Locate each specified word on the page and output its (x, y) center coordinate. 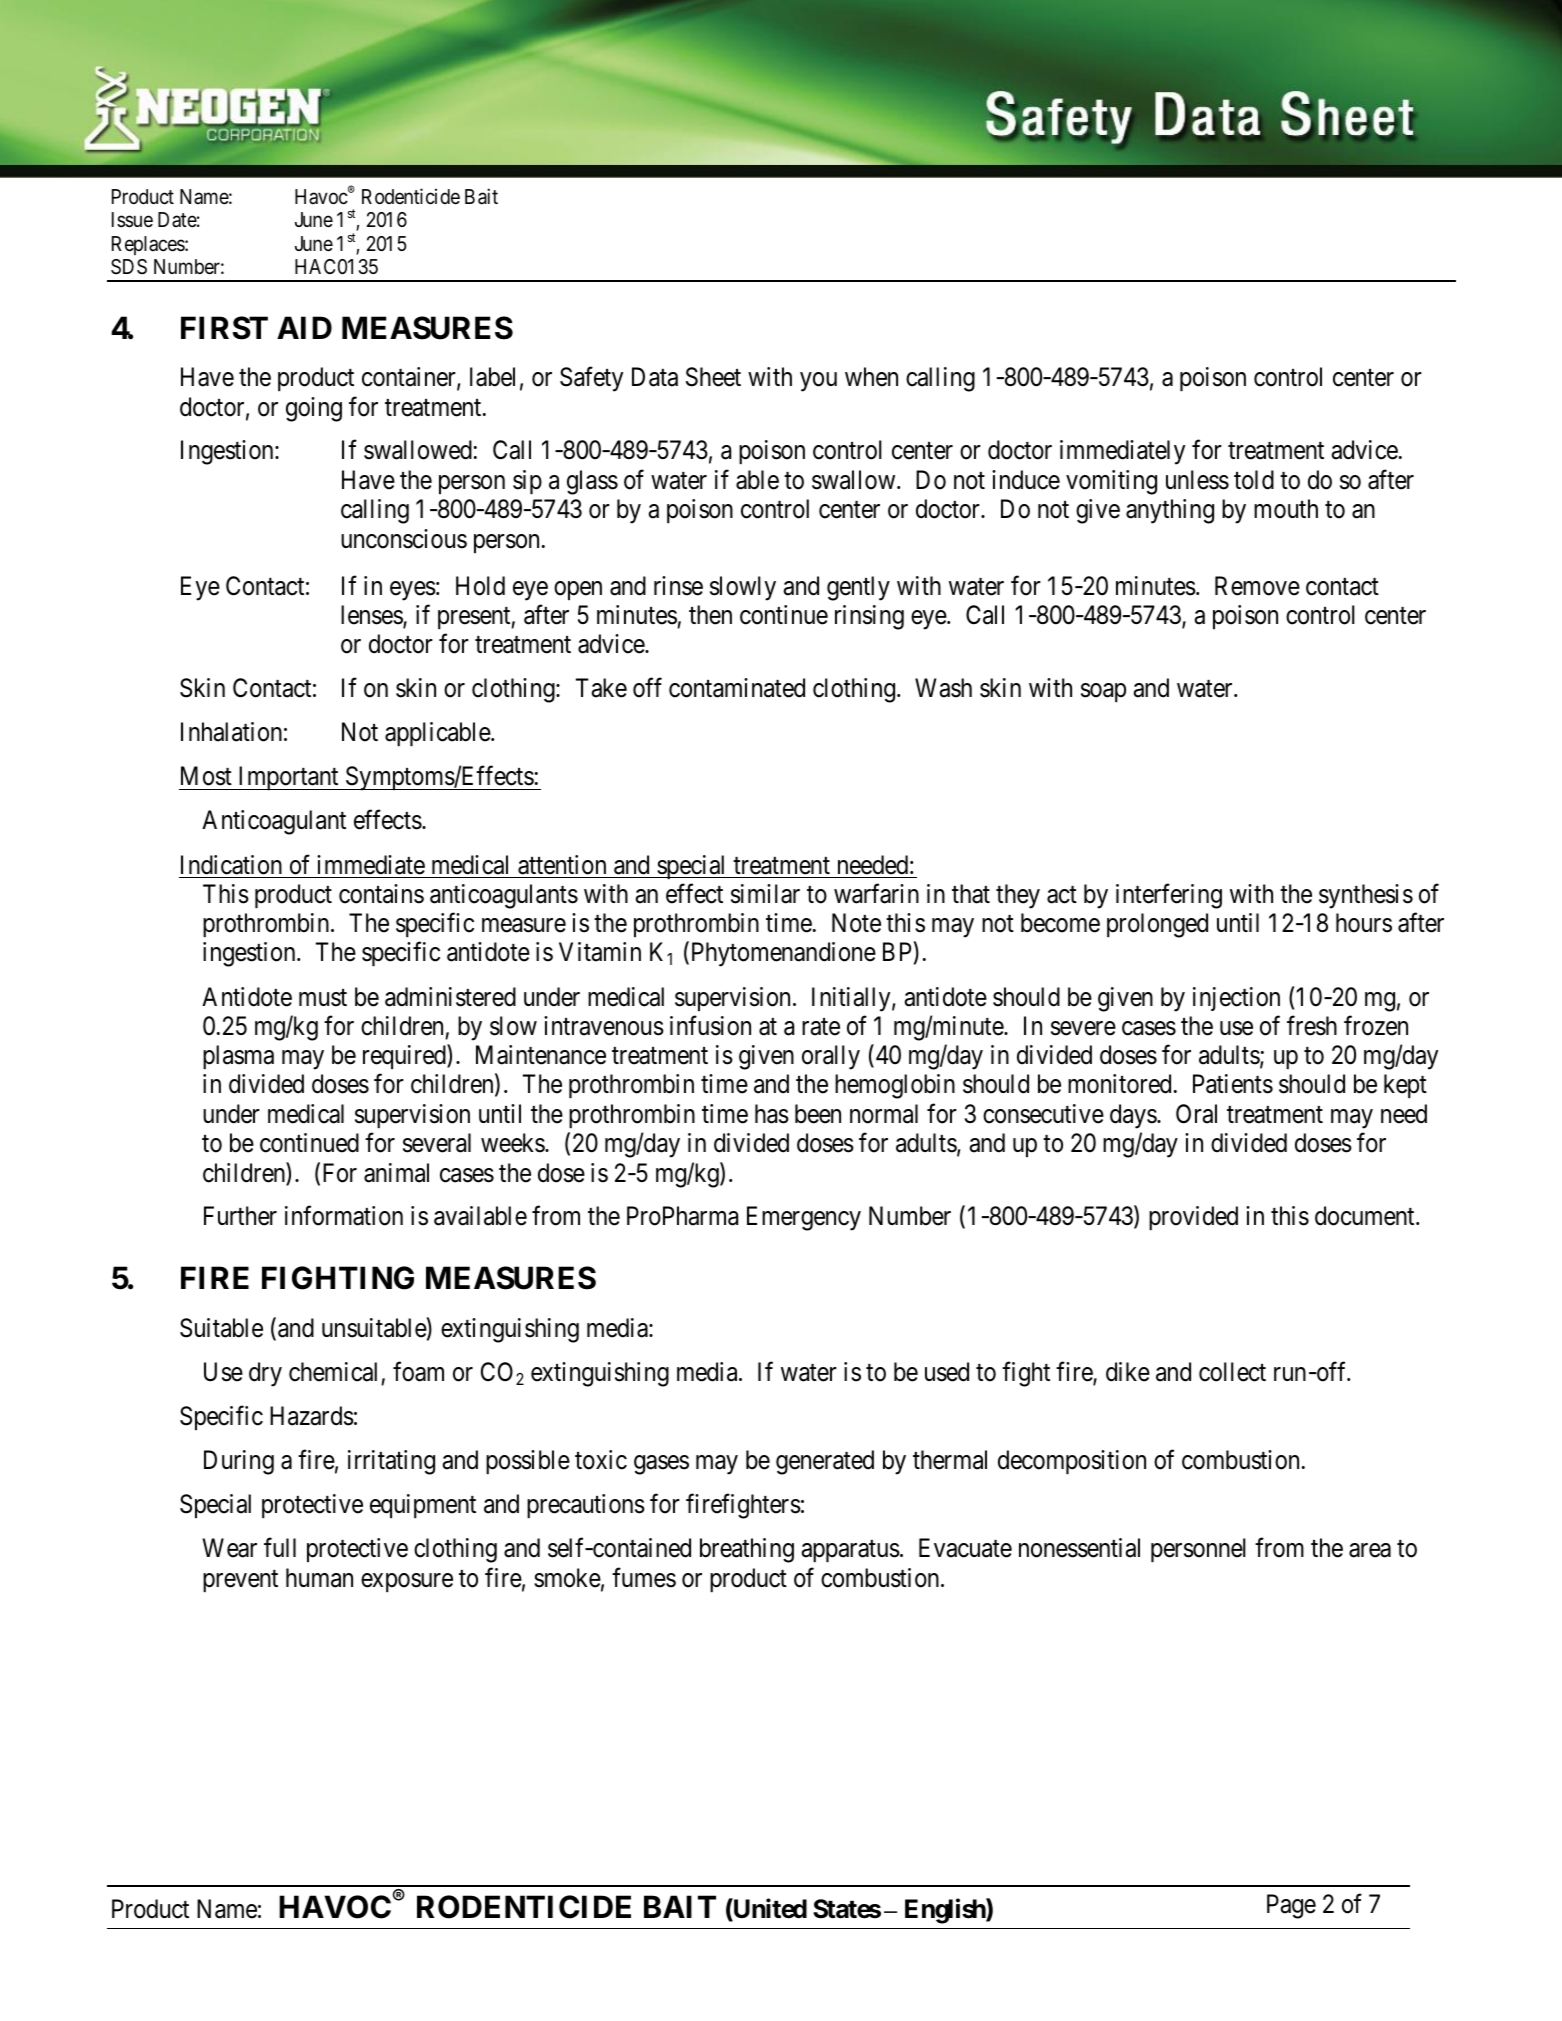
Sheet (713, 377)
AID (304, 327)
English (946, 1911)
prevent (240, 1581)
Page (1291, 1906)
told (1254, 480)
